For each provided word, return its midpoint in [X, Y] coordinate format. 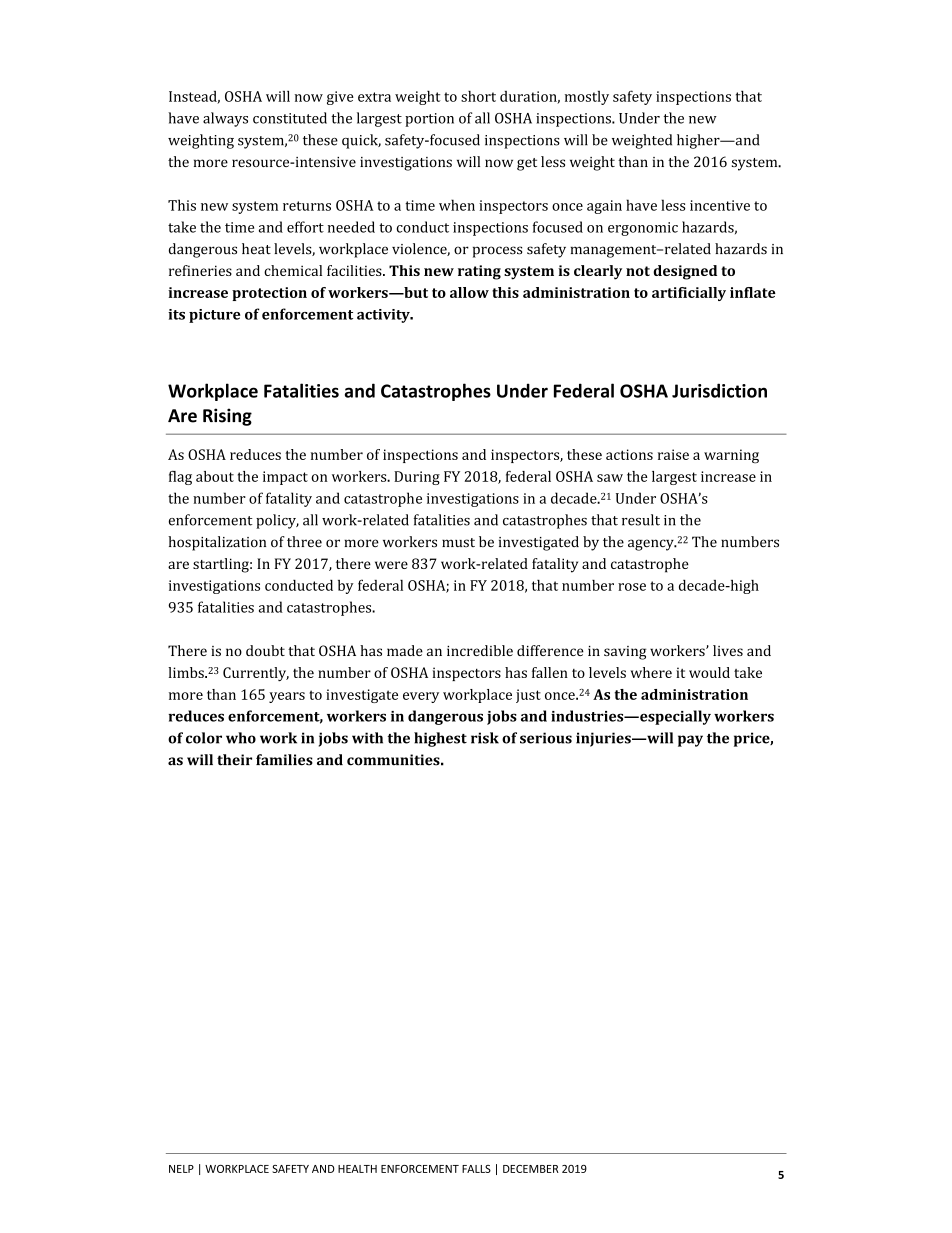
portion [429, 120]
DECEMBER [531, 1169]
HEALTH [357, 1169]
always [225, 119]
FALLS [476, 1169]
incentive [720, 205]
